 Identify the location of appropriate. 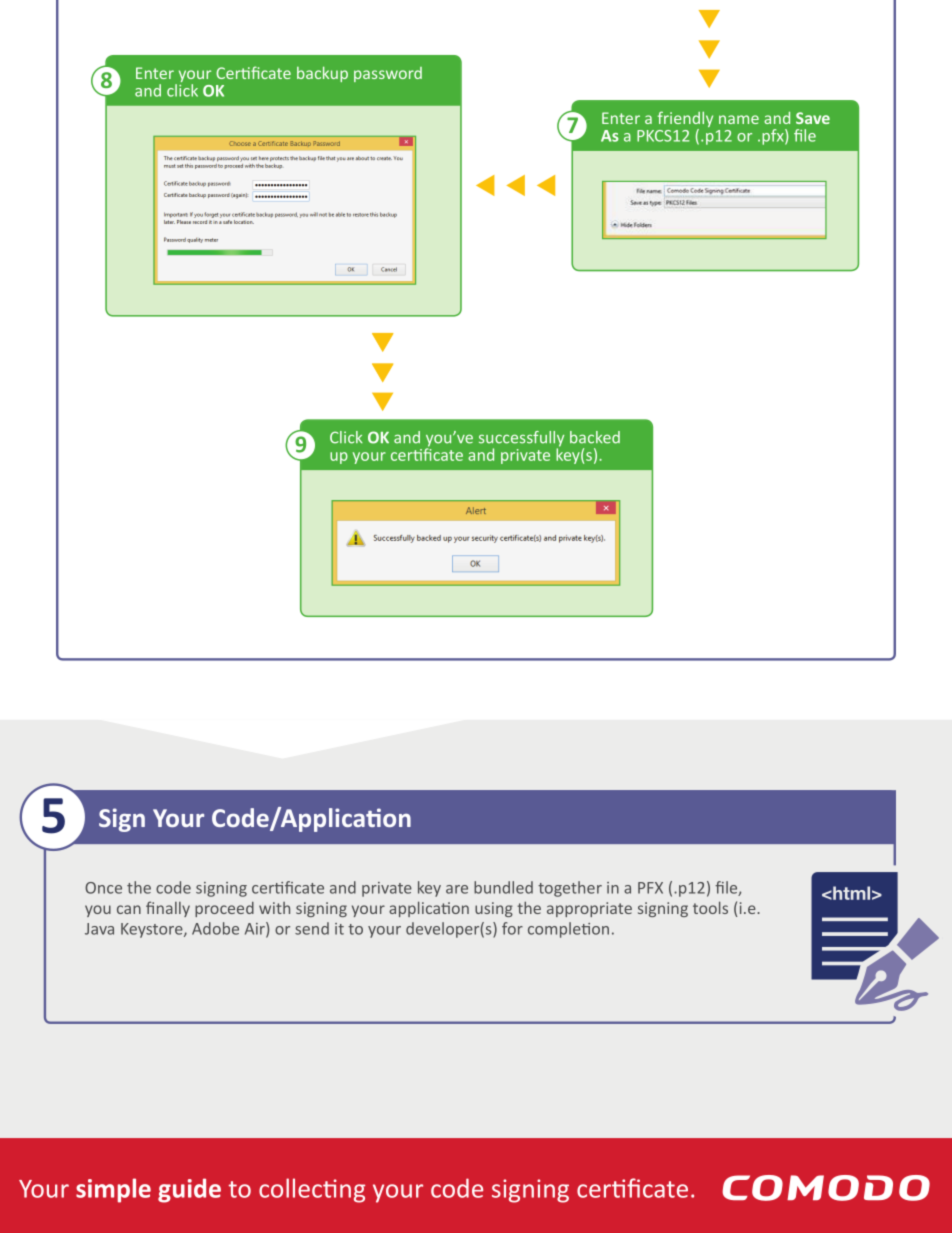
(589, 909).
